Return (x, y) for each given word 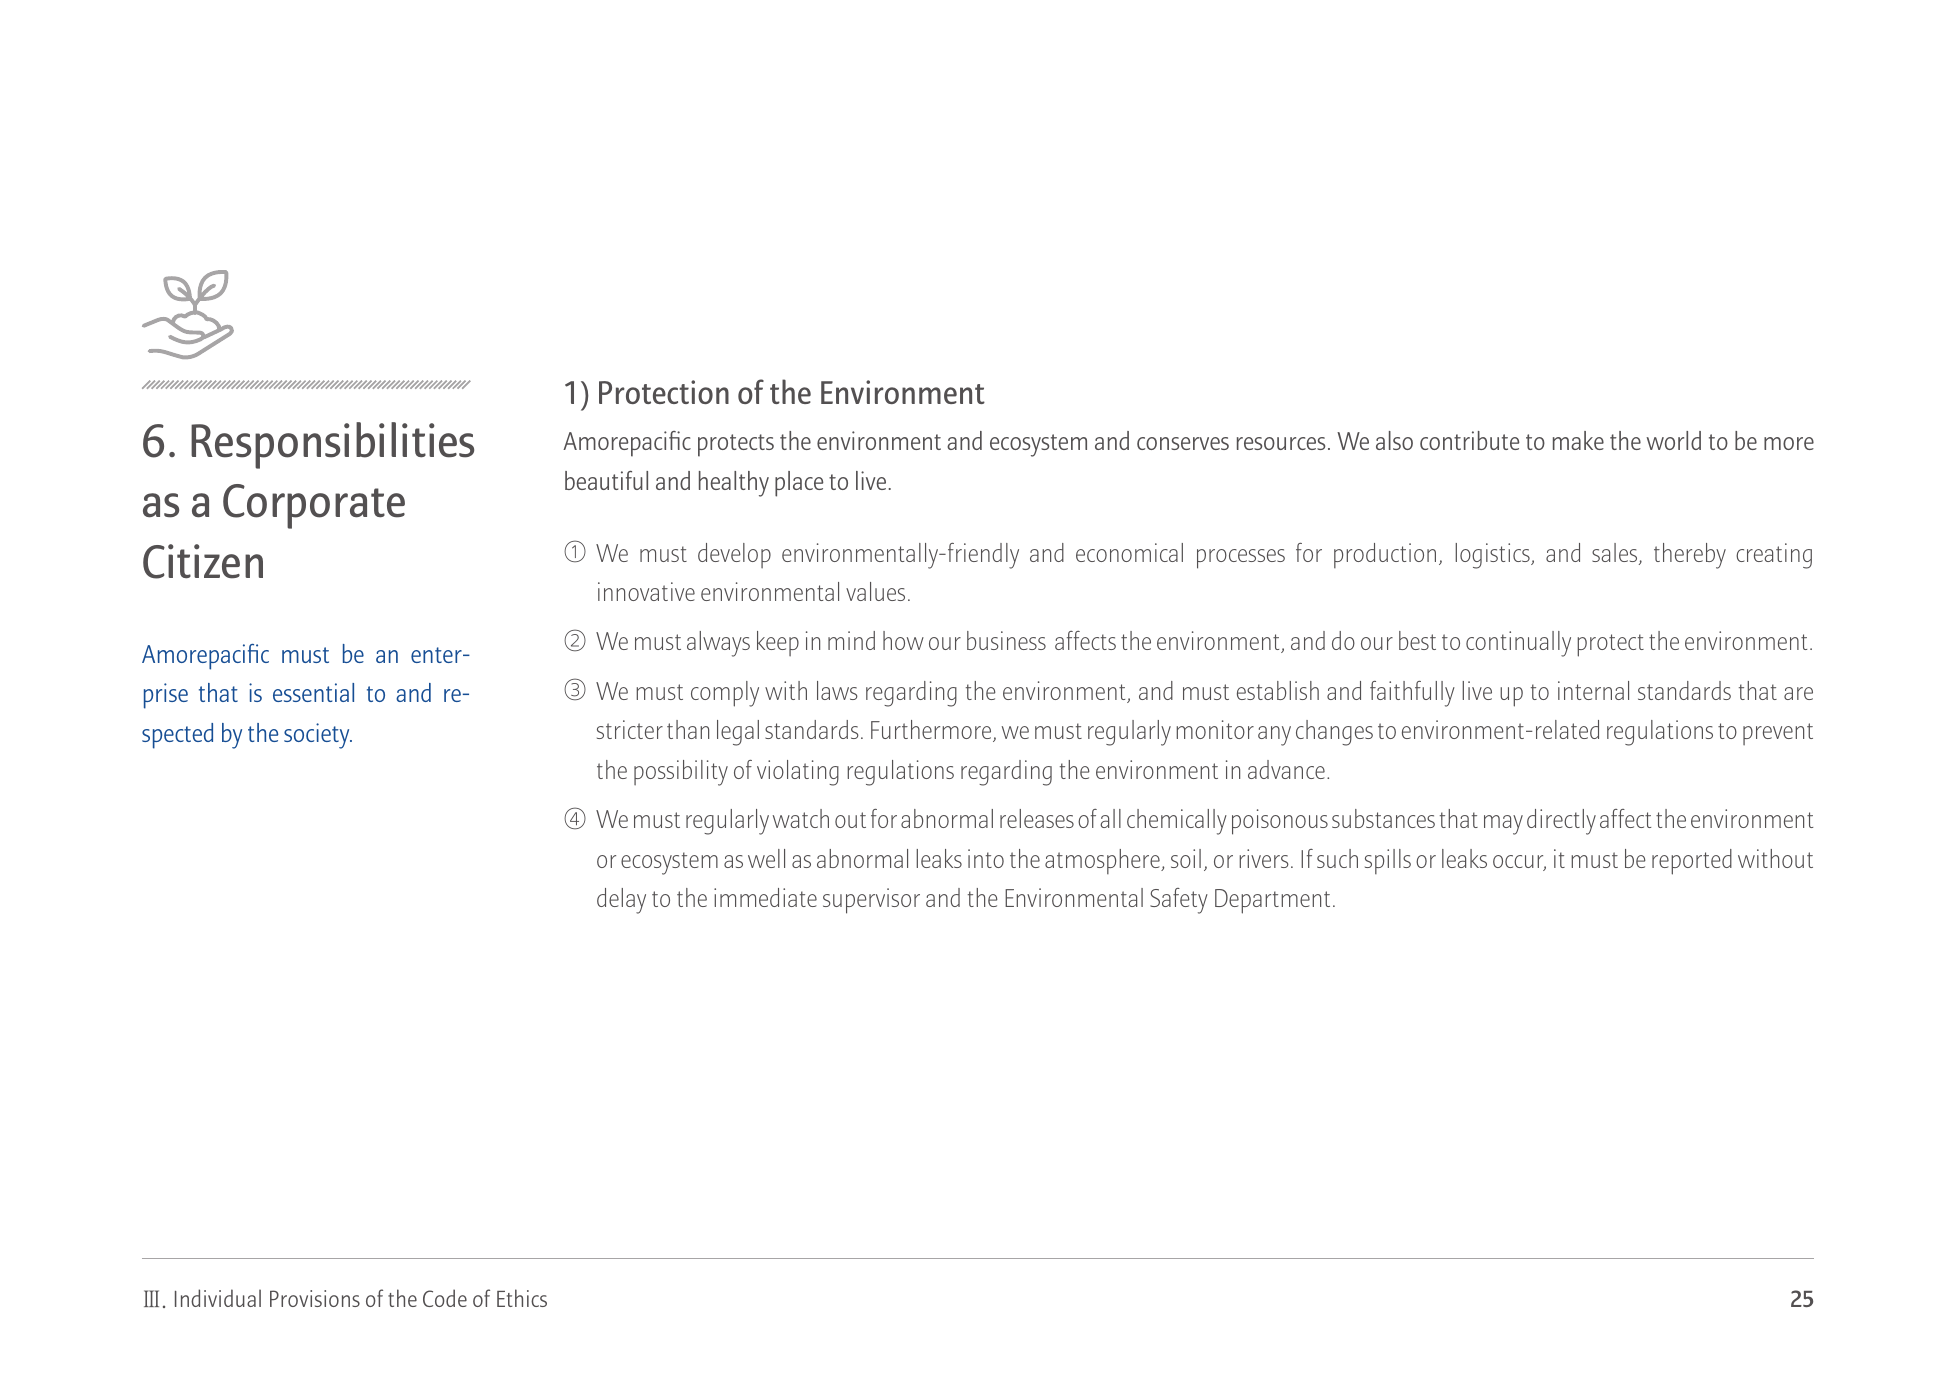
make (1578, 440)
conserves (1183, 443)
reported (1692, 862)
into (986, 858)
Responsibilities (332, 445)
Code (445, 1298)
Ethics (522, 1298)
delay (621, 901)
